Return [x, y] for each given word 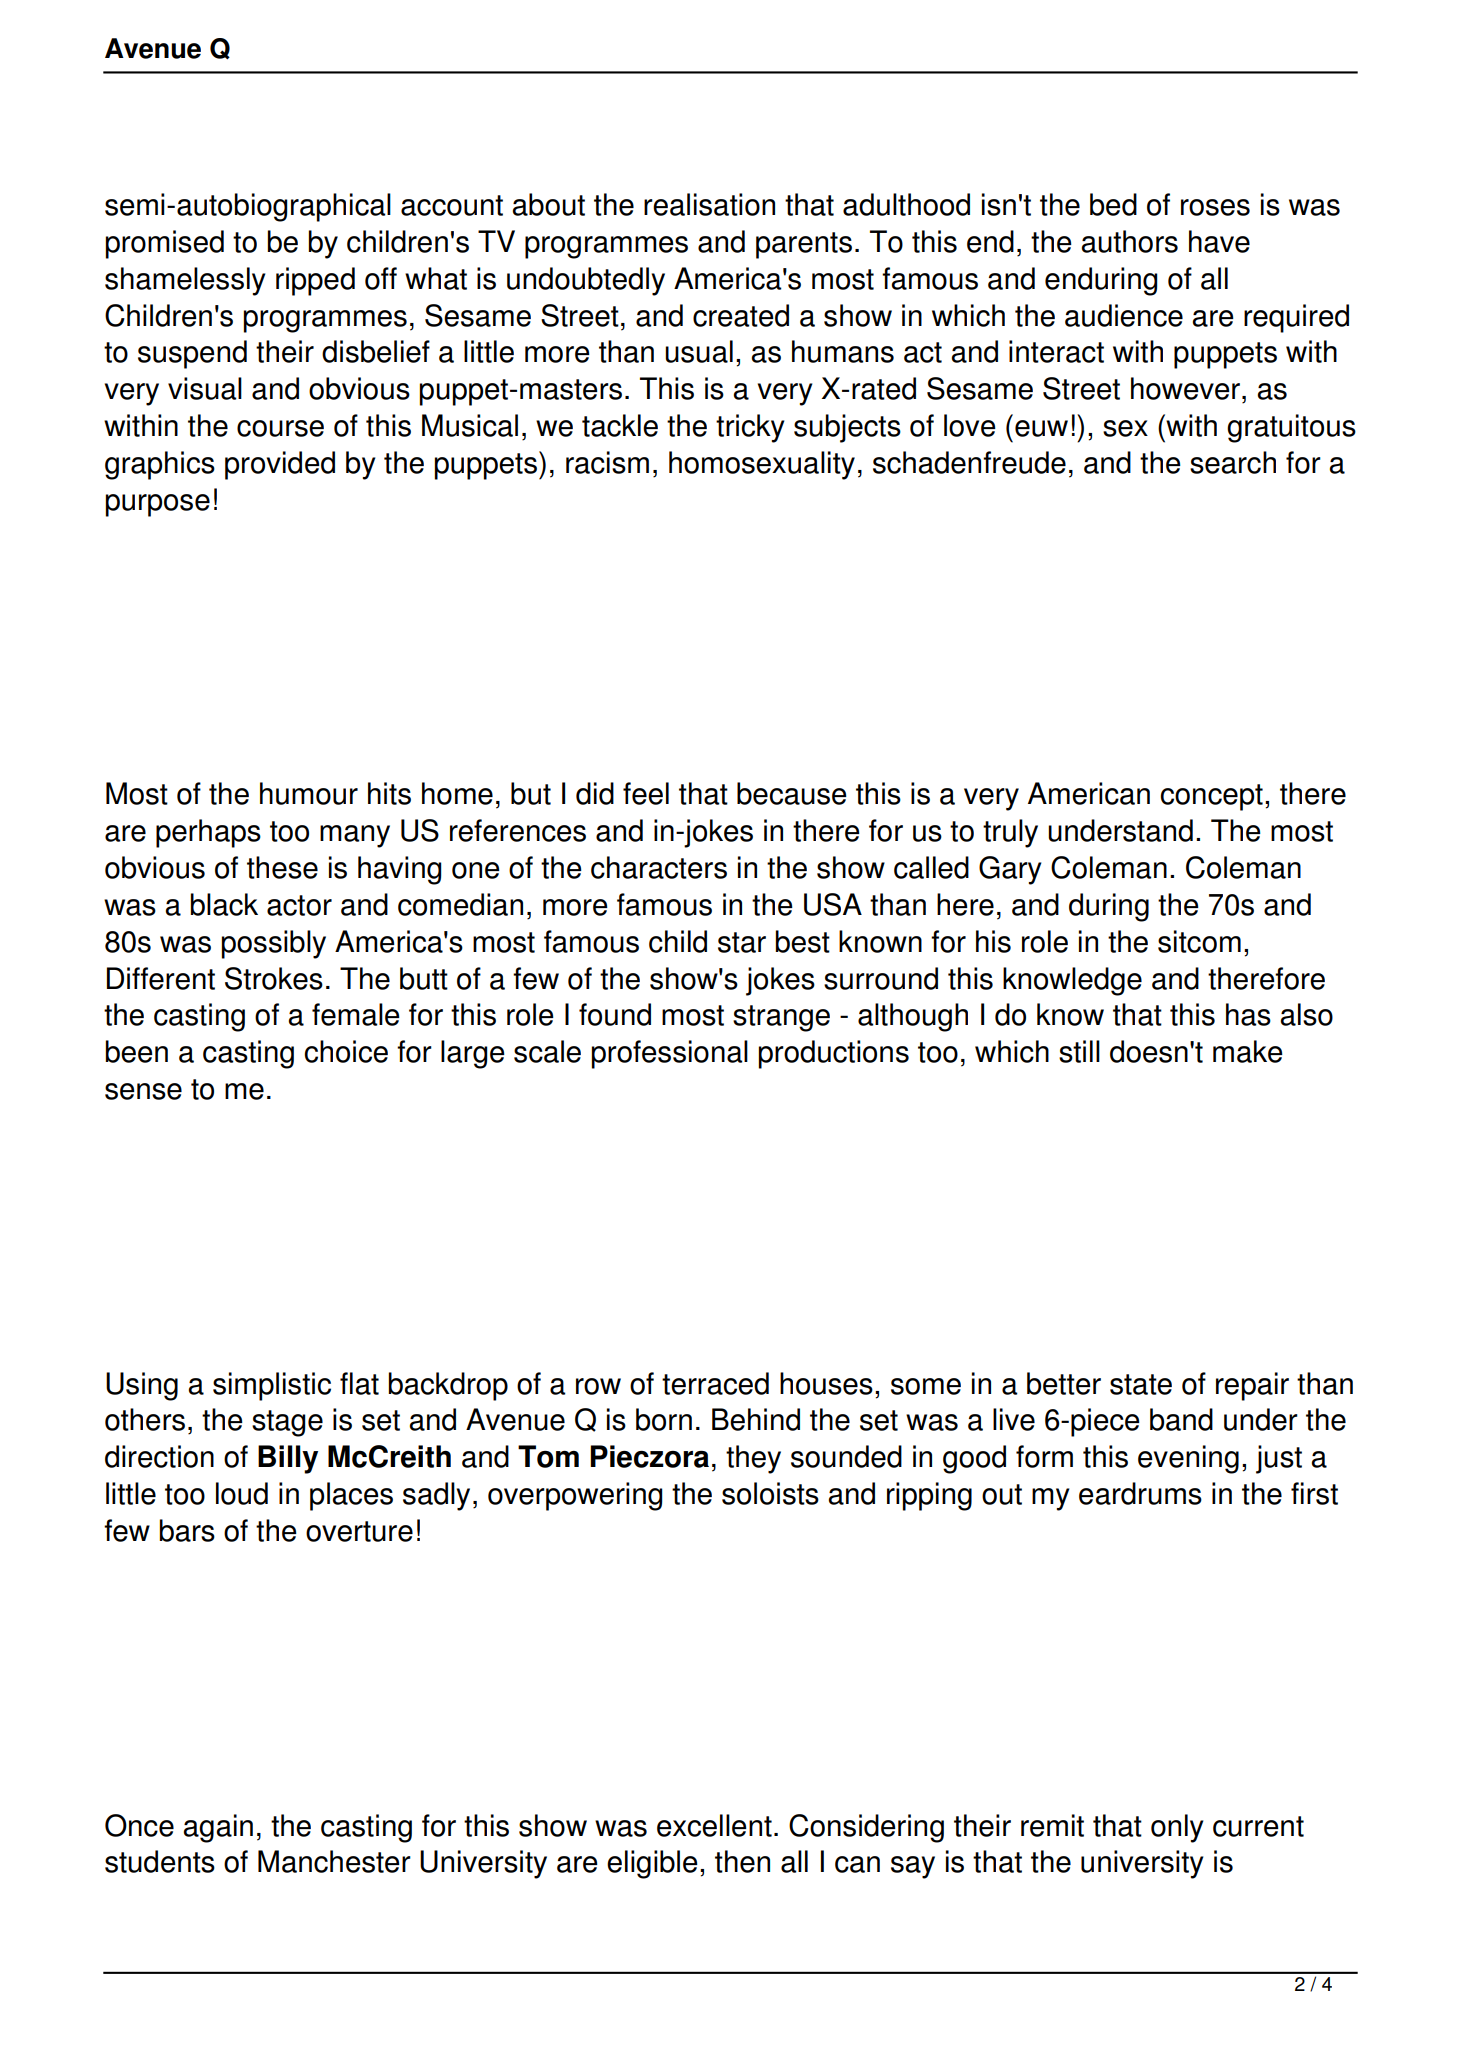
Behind [756, 1419]
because [792, 793]
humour [309, 793]
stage [287, 1423]
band [1181, 1419]
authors [1130, 241]
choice [346, 1051]
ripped [315, 281]
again [218, 1828]
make [1248, 1051]
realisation [709, 204]
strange [781, 1018]
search [1233, 462]
